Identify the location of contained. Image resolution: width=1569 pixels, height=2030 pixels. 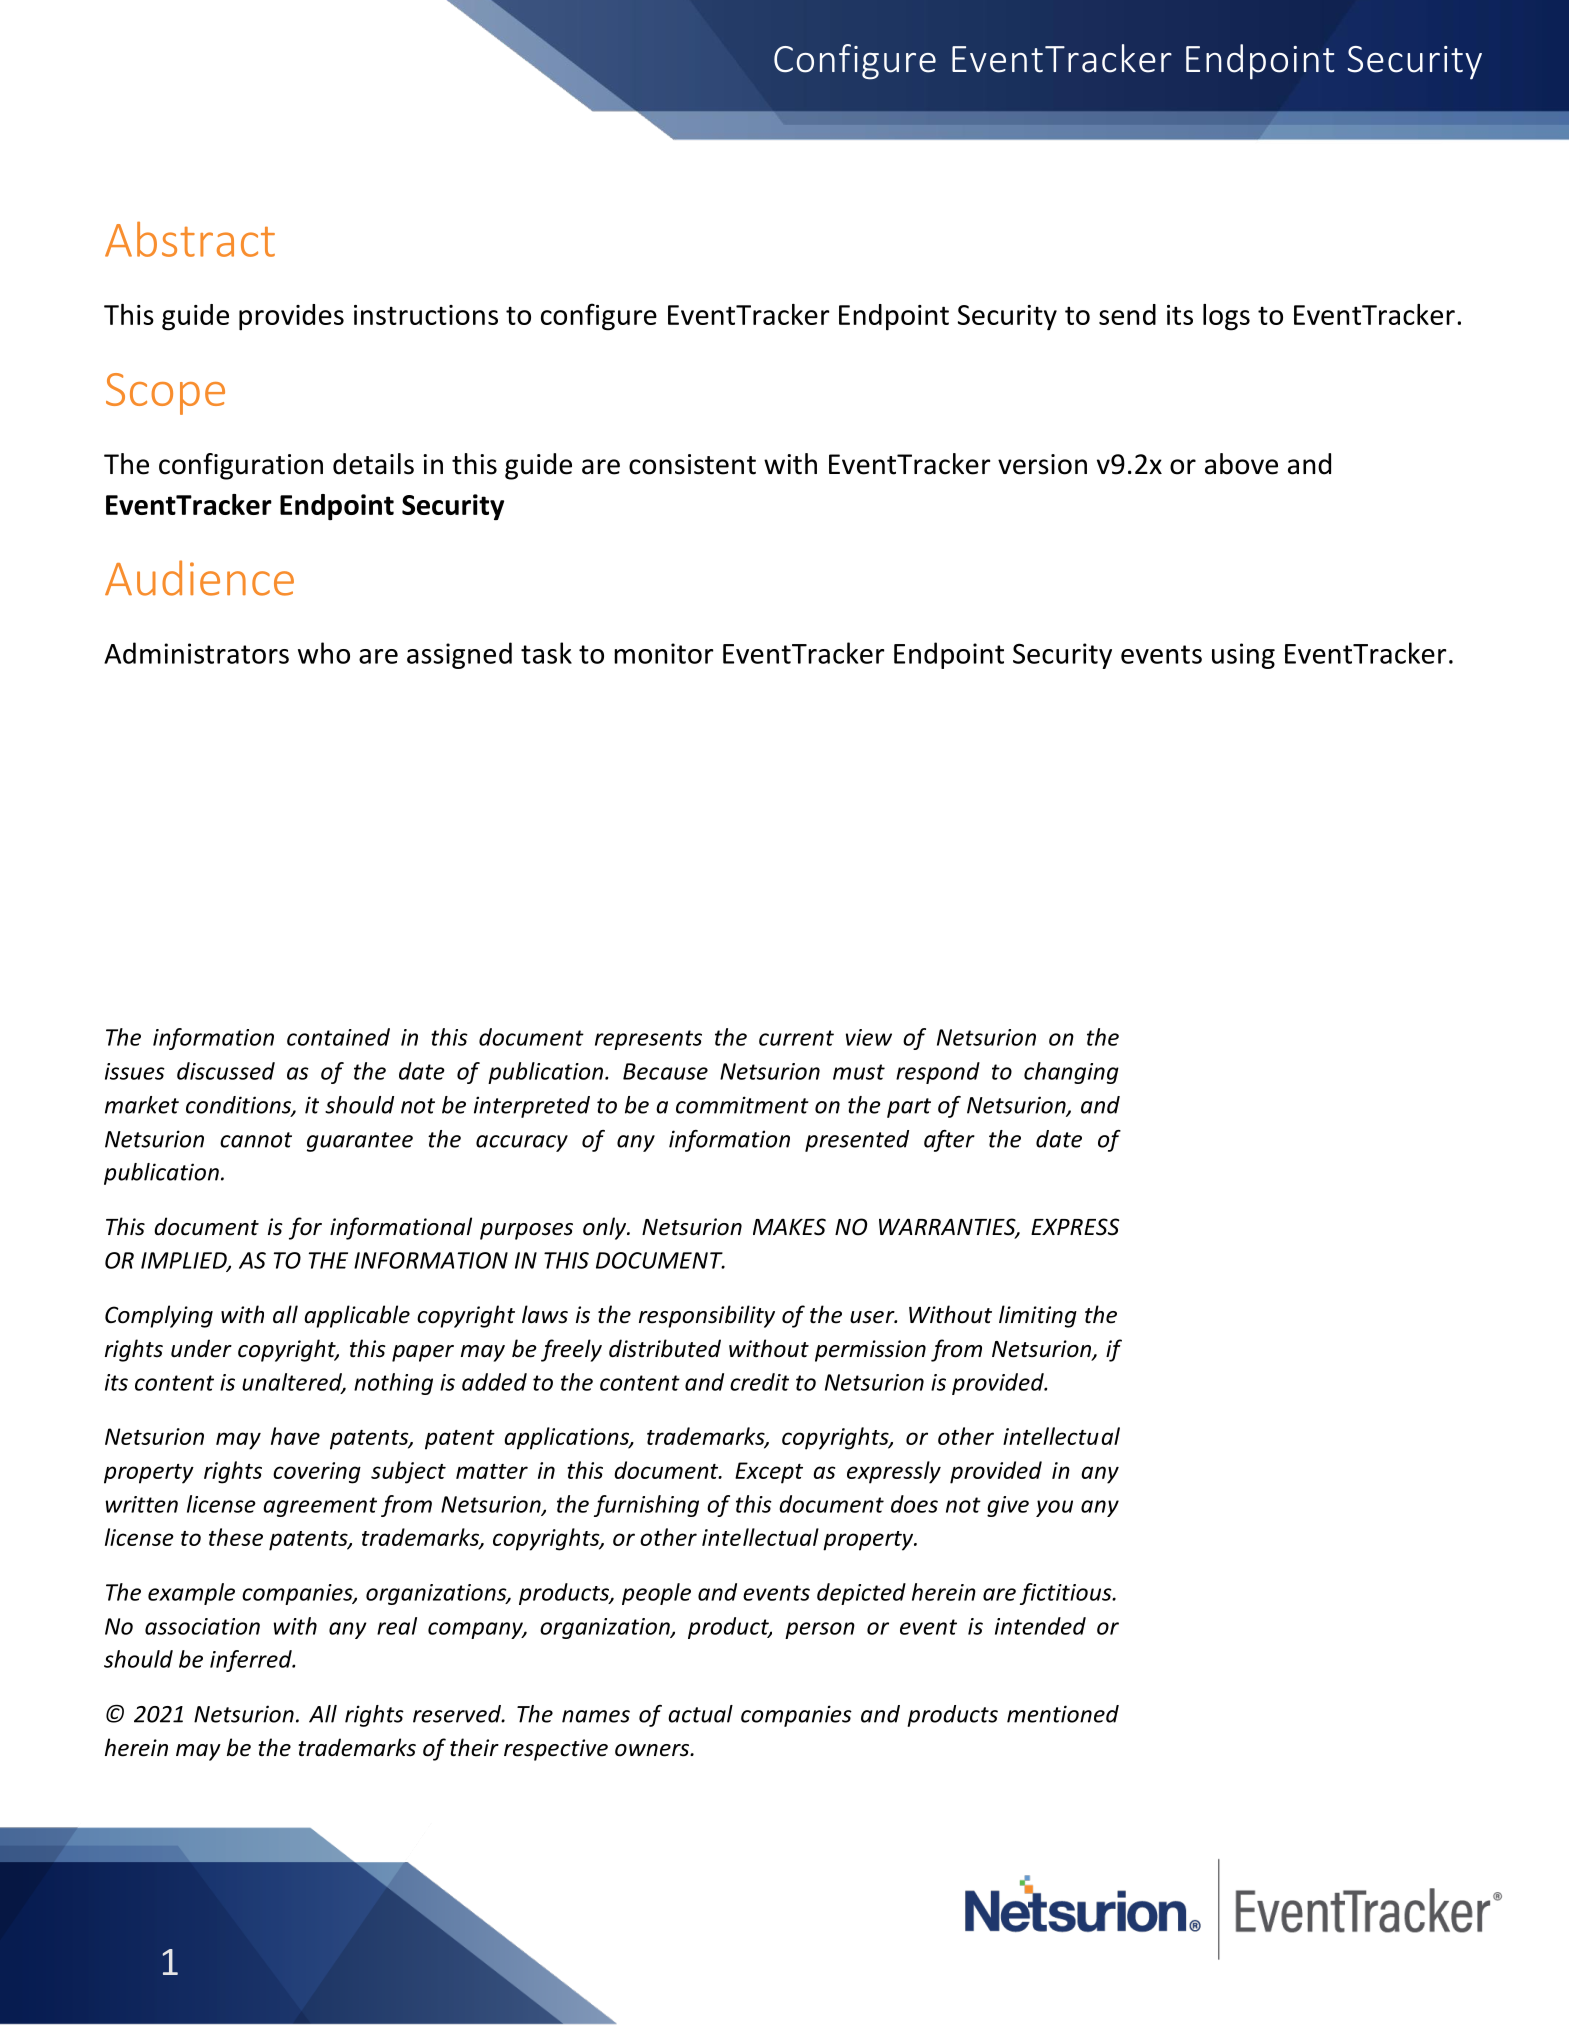
(338, 1037).
